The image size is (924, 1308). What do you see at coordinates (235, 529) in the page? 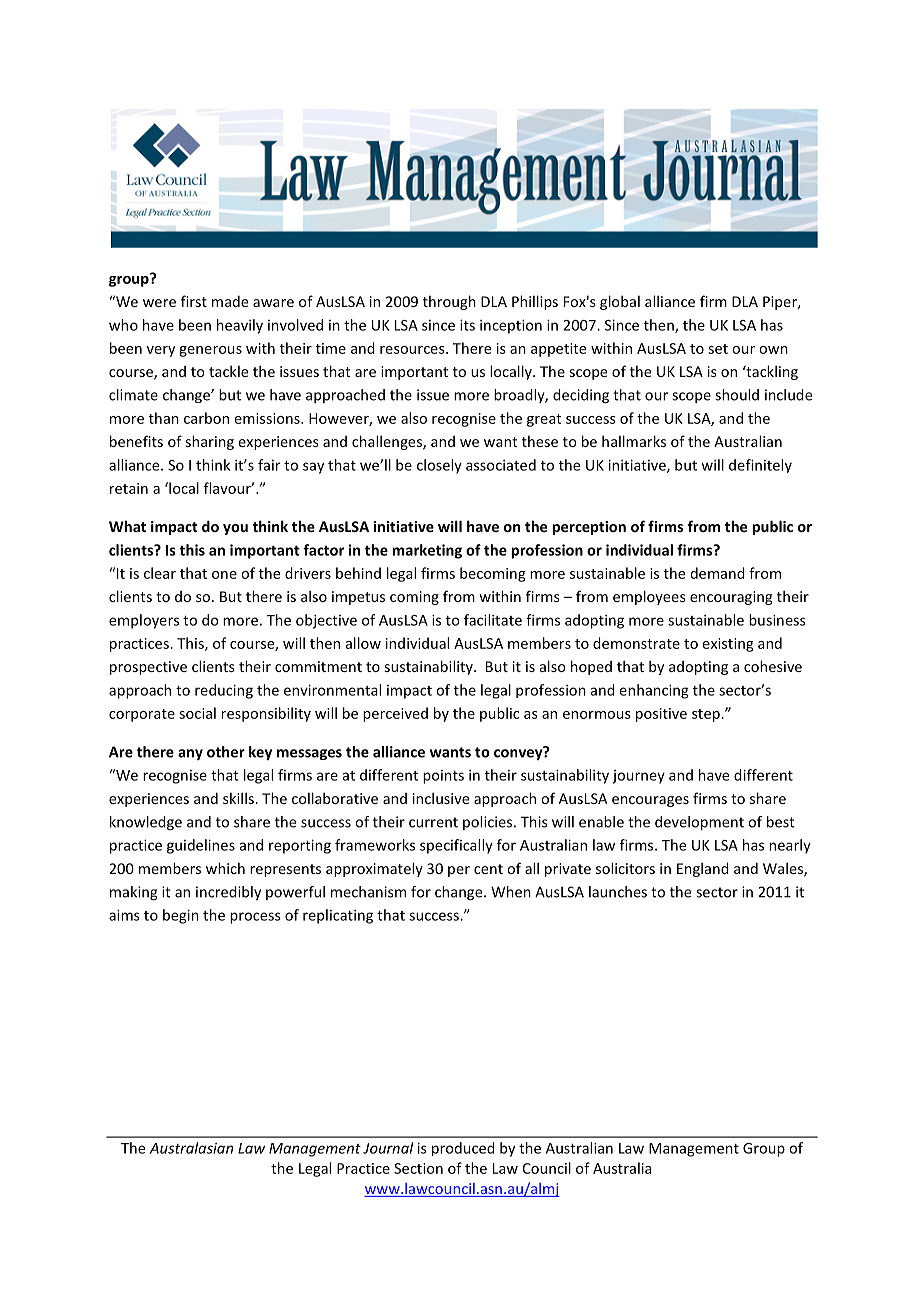
I see `you` at bounding box center [235, 529].
